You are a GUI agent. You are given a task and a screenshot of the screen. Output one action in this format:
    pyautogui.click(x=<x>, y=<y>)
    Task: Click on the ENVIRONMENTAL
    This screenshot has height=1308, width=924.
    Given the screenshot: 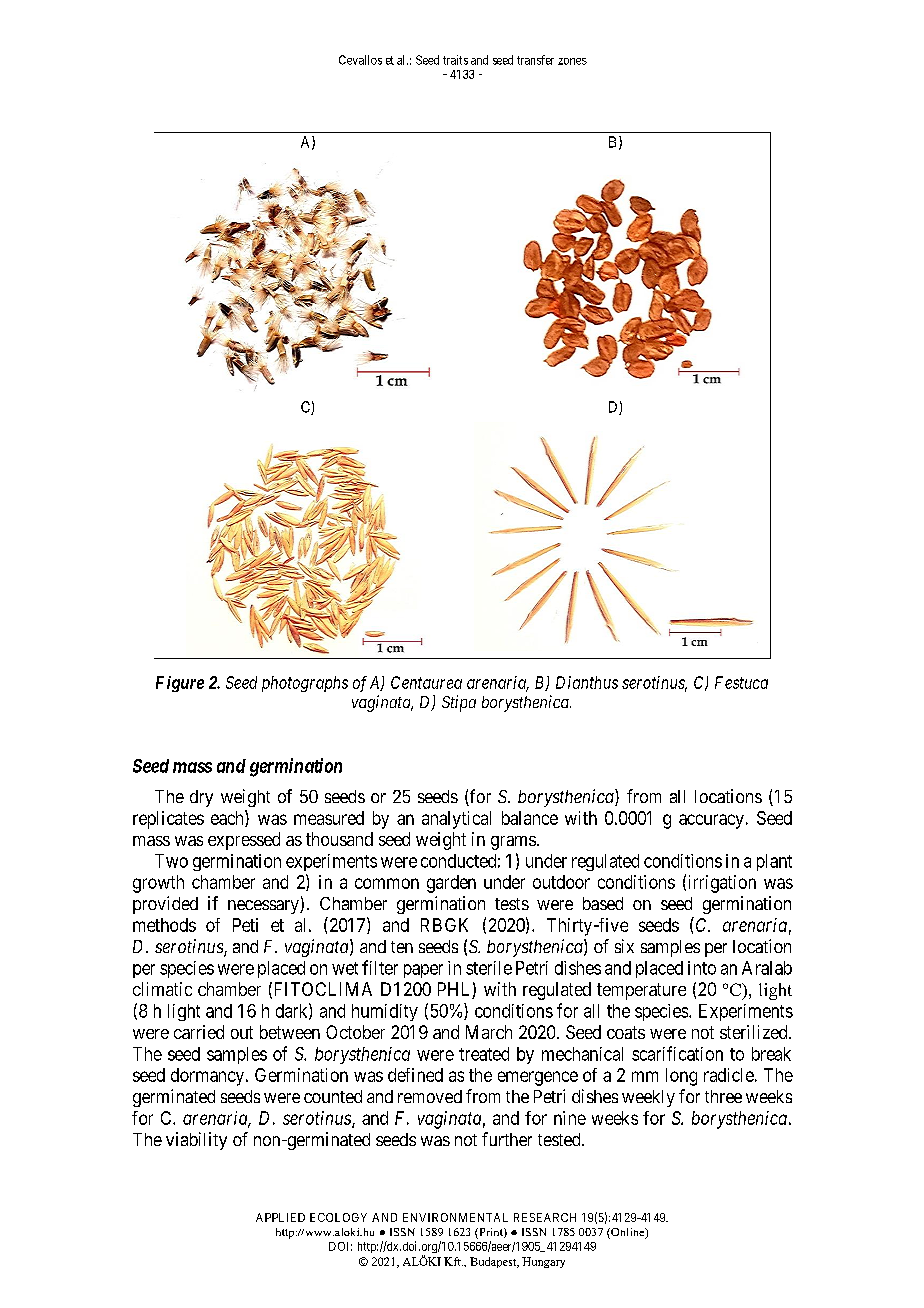 What is the action you would take?
    pyautogui.click(x=455, y=1217)
